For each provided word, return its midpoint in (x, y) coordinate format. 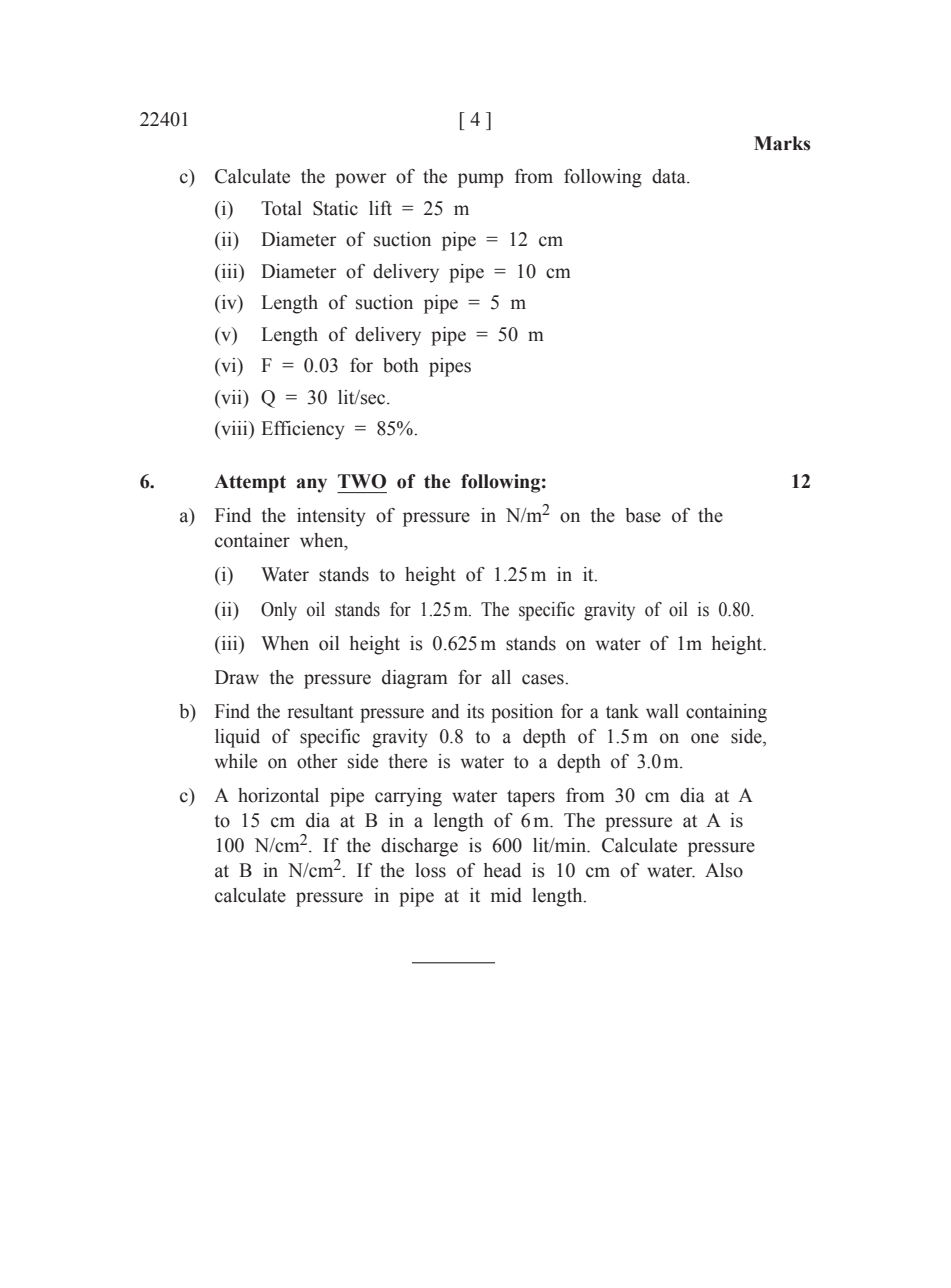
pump (480, 180)
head (502, 870)
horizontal (278, 795)
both (401, 365)
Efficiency (303, 430)
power (361, 180)
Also (724, 870)
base (643, 515)
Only (279, 611)
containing (726, 713)
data (670, 176)
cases (544, 679)
